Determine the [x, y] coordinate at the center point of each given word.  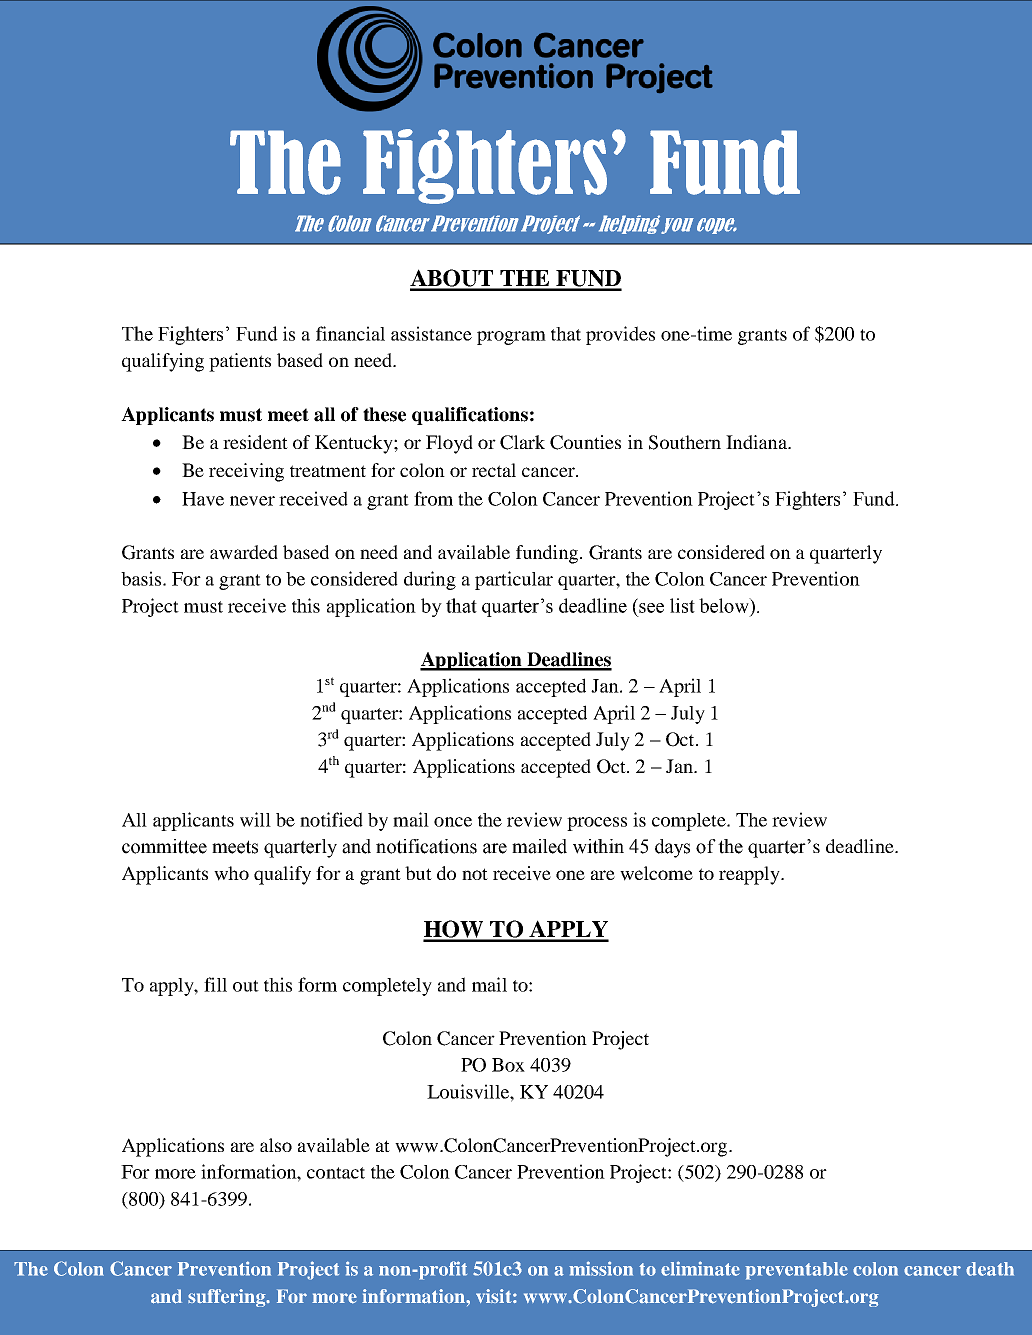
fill [215, 984]
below [725, 605]
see [651, 608]
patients [240, 362]
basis [141, 578]
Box [508, 1065]
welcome [656, 873]
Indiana [757, 442]
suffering [228, 1298]
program [511, 338]
